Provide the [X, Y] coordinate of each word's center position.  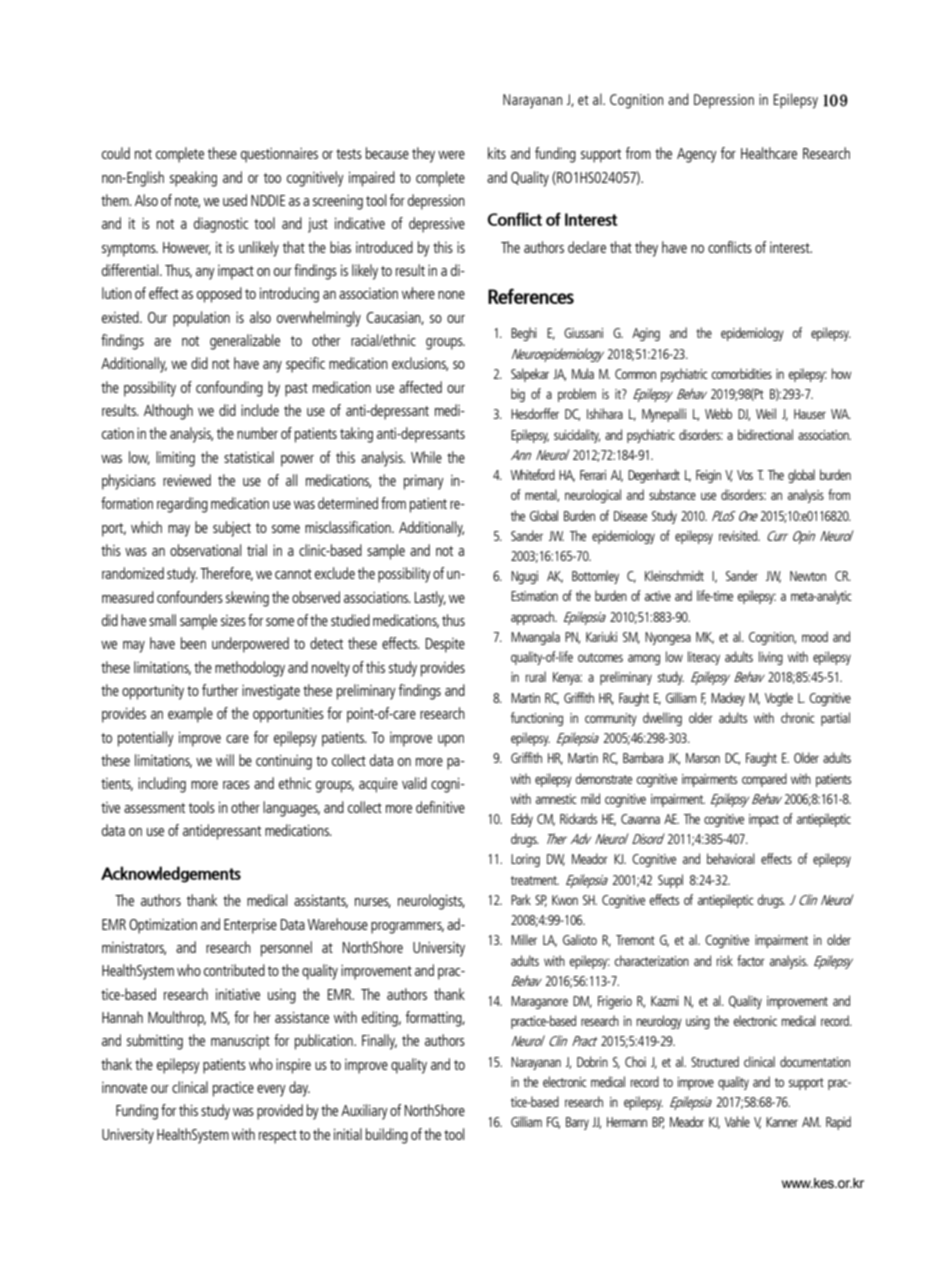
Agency [697, 155]
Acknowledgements [171, 874]
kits [497, 153]
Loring [525, 860]
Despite [445, 645]
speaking [193, 179]
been [193, 643]
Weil [766, 413]
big [518, 395]
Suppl [670, 881]
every [271, 1091]
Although [168, 412]
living [771, 658]
